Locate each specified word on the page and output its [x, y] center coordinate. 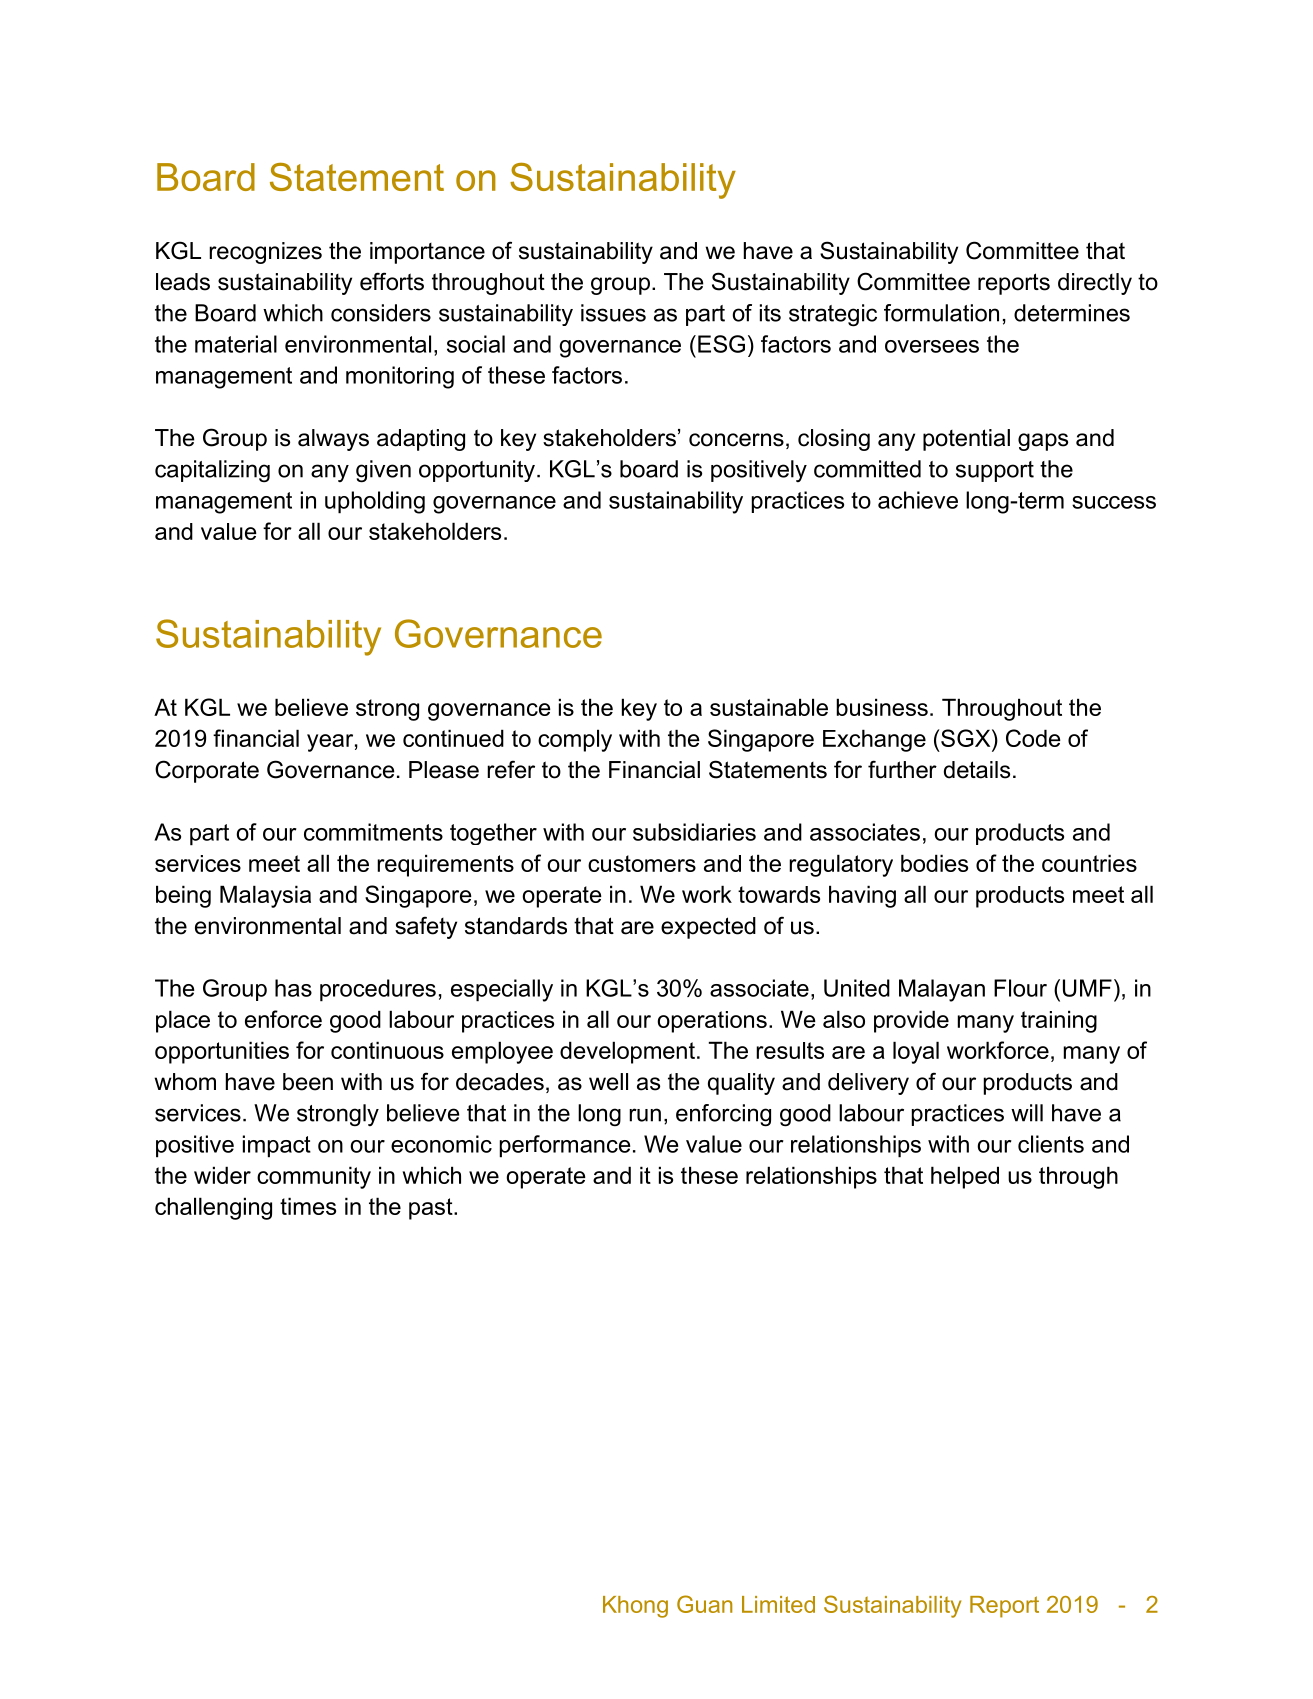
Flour [1020, 988]
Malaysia [265, 896]
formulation [941, 313]
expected [708, 928]
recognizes [265, 253]
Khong [635, 1607]
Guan [704, 1604]
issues [613, 313]
